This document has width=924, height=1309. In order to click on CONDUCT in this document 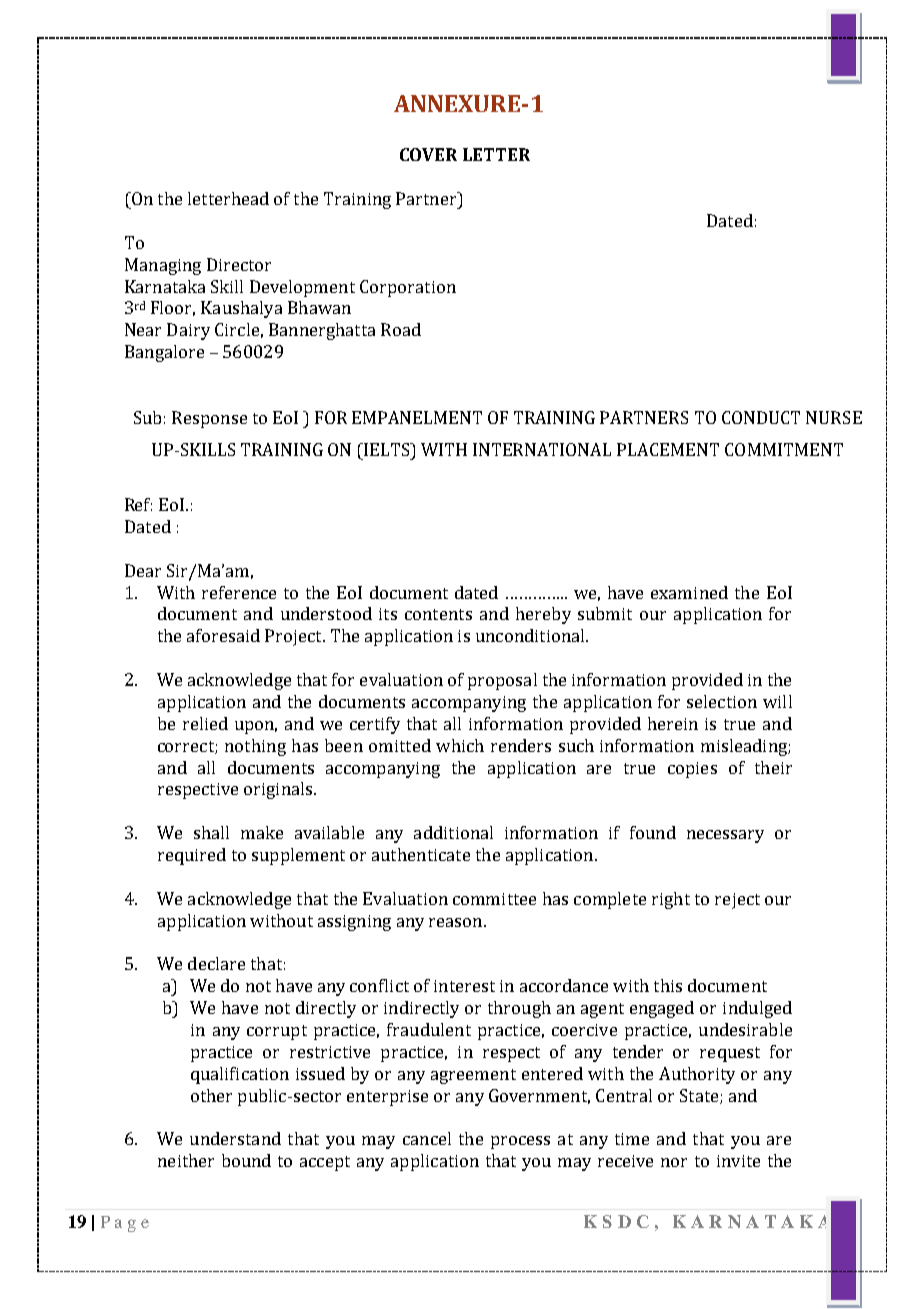, I will do `click(761, 417)`.
